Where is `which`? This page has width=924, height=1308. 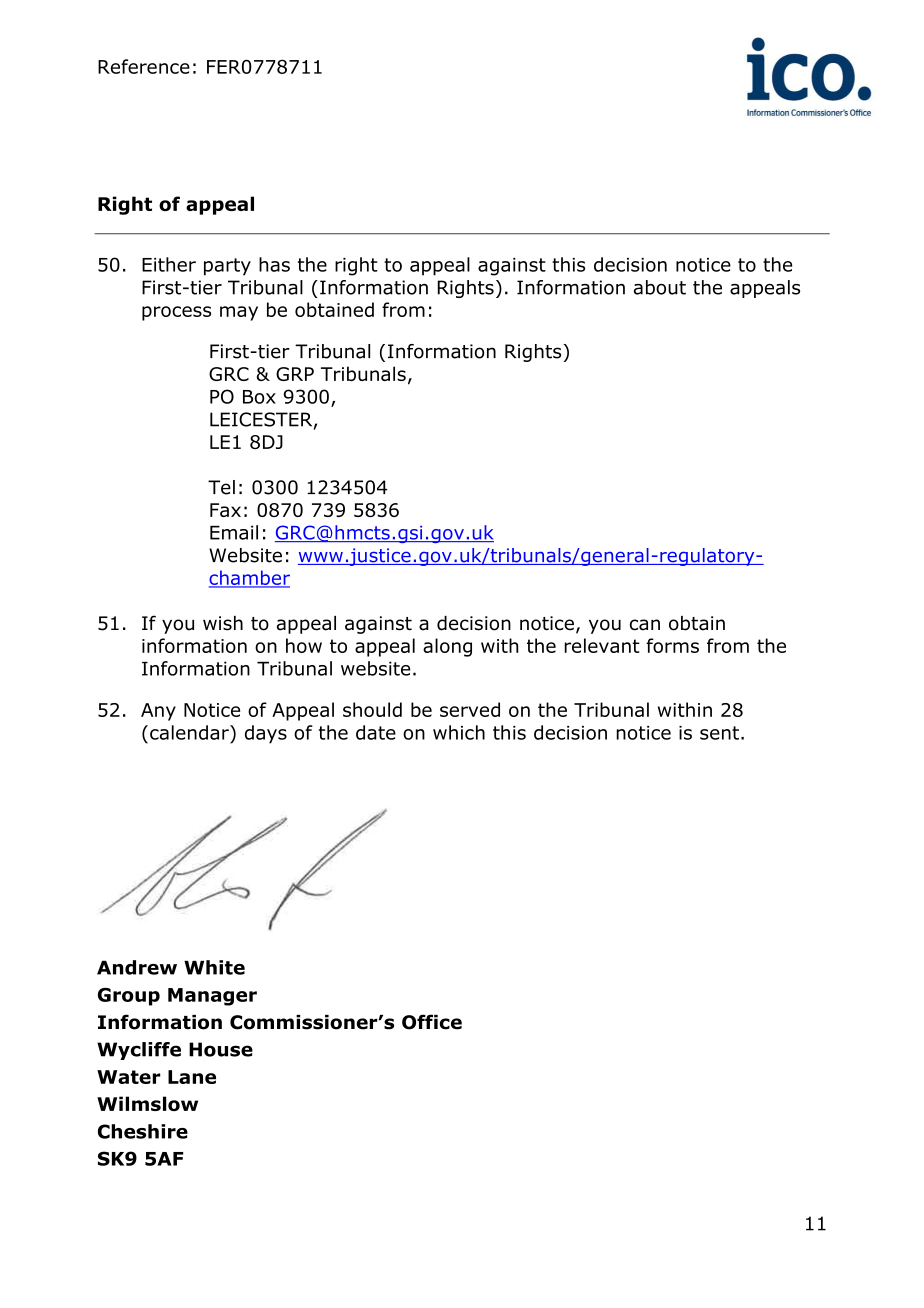 which is located at coordinates (459, 732).
